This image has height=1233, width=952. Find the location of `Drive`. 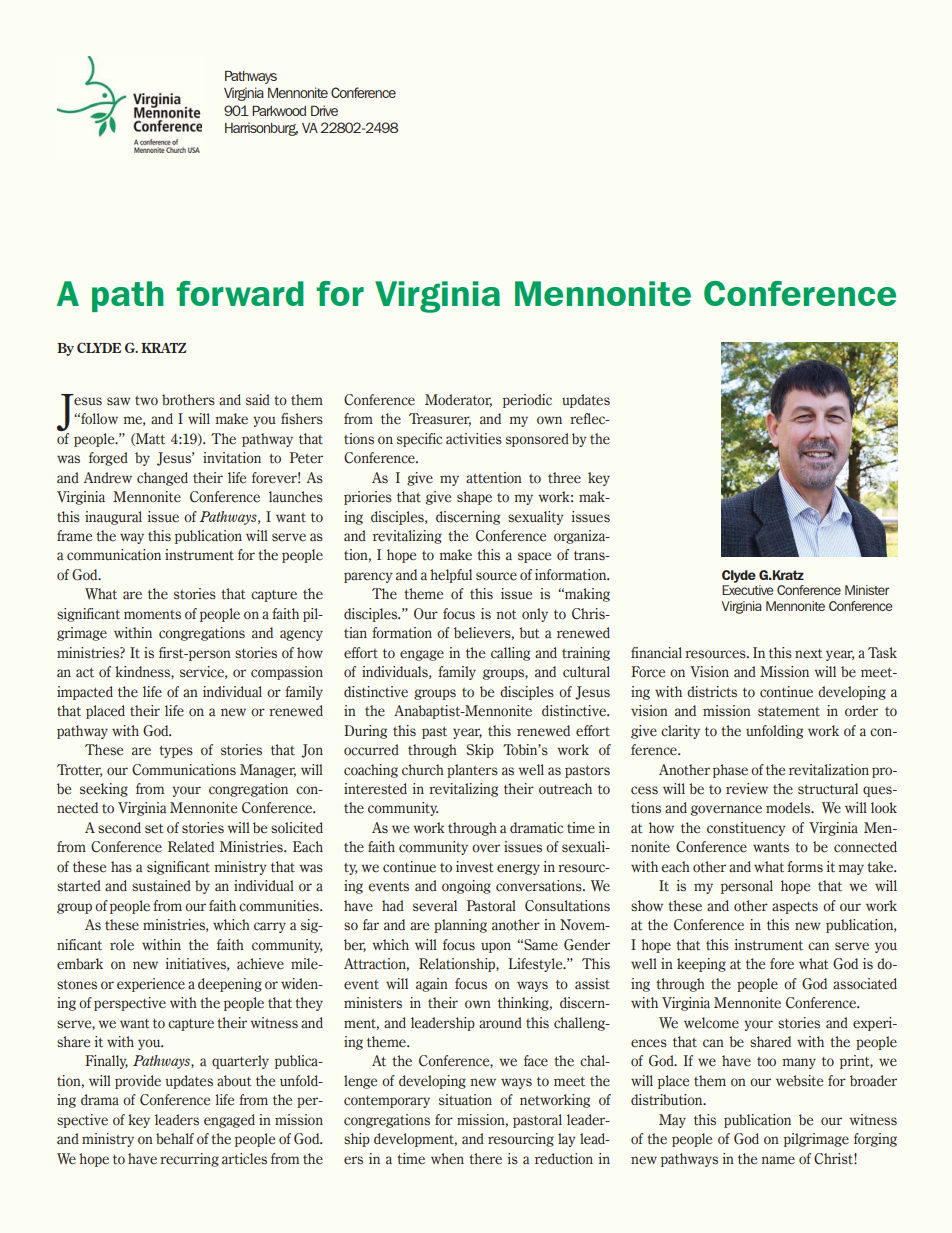

Drive is located at coordinates (324, 110).
